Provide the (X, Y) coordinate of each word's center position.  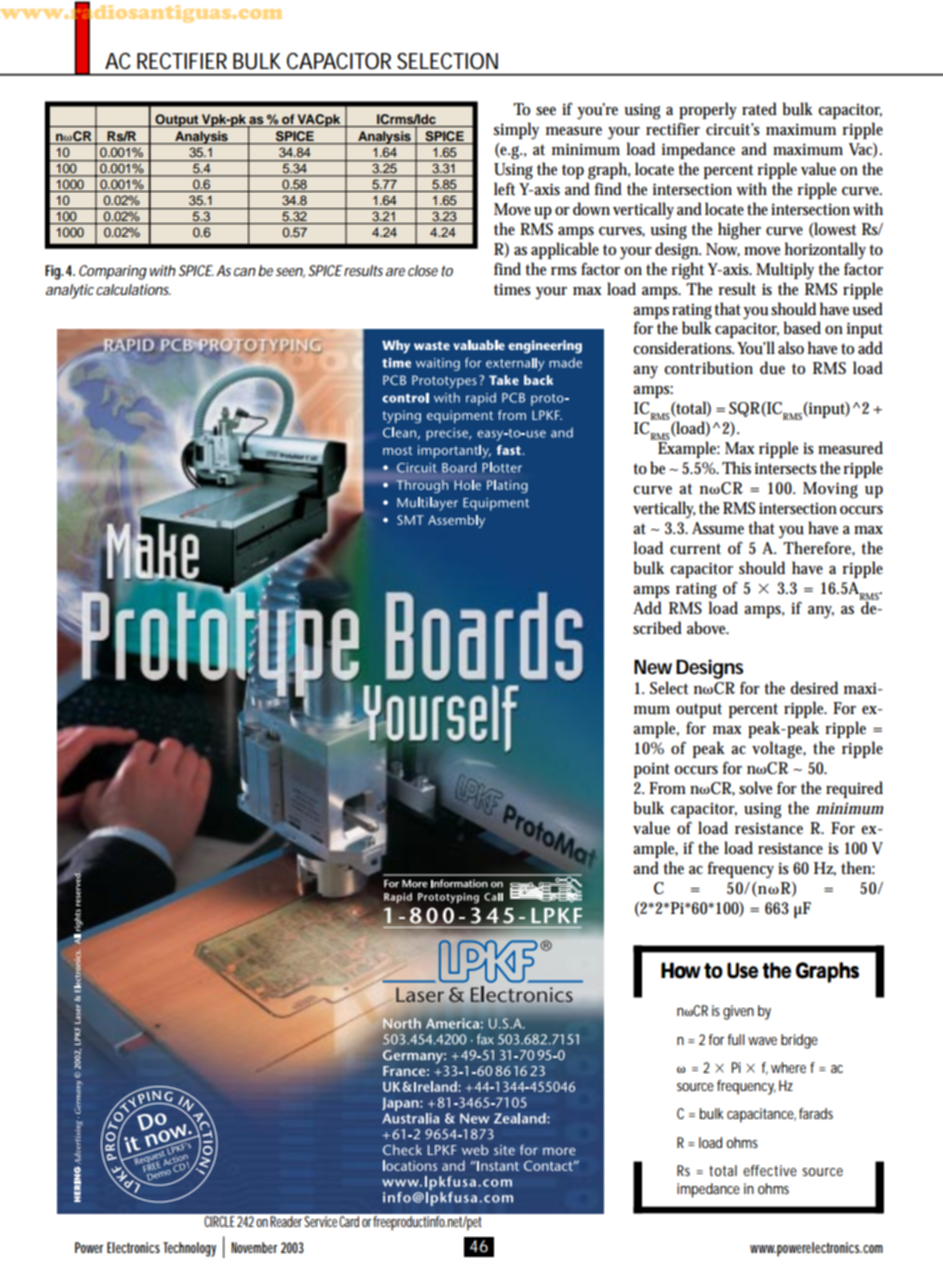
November (254, 1247)
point (652, 770)
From (667, 788)
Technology (189, 1249)
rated (759, 108)
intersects (786, 468)
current (695, 549)
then (858, 867)
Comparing (113, 272)
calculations (133, 289)
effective (770, 1170)
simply (516, 131)
